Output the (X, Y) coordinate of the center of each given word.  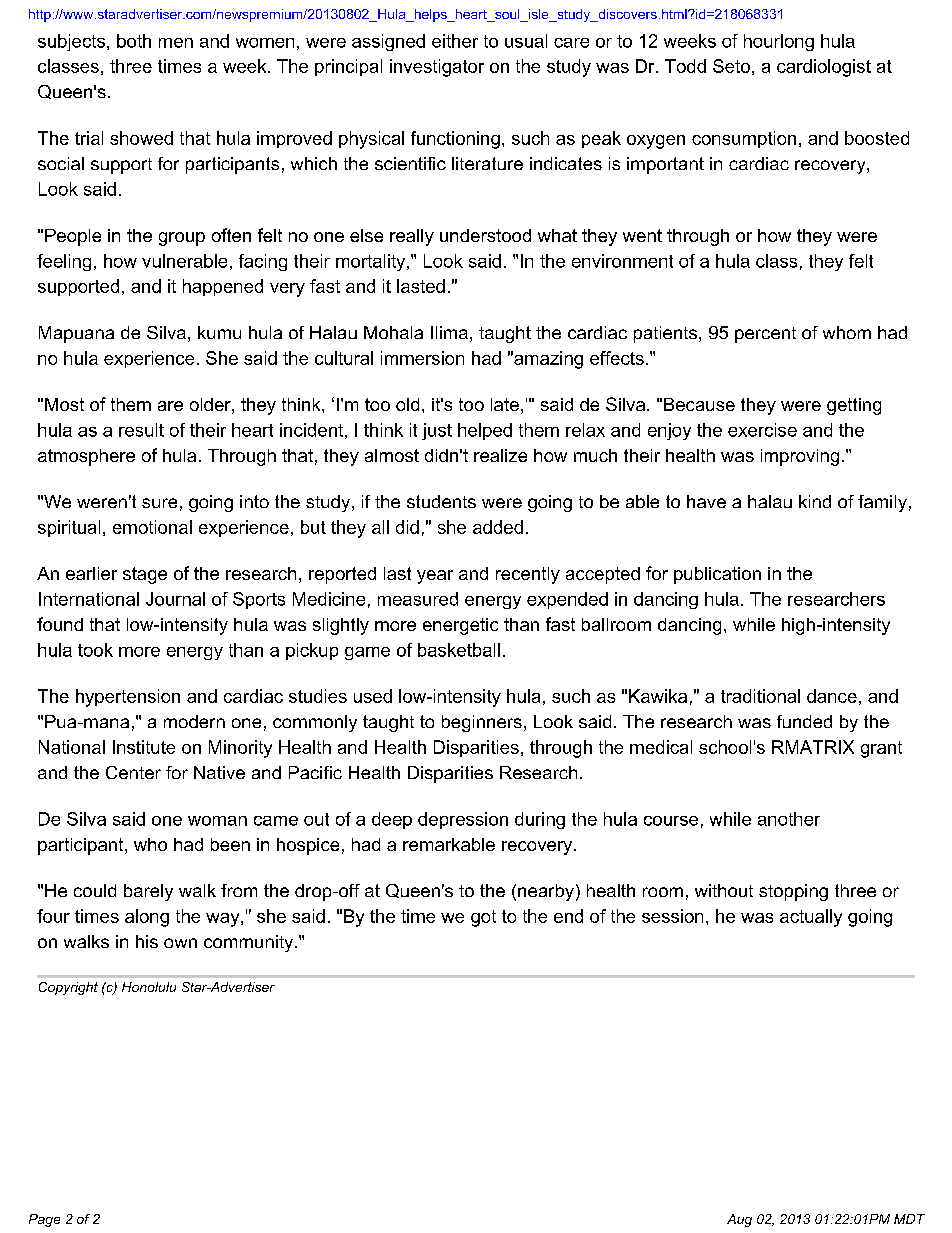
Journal (175, 599)
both (134, 41)
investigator (437, 68)
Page (44, 1220)
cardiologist (824, 68)
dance (832, 696)
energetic (460, 626)
